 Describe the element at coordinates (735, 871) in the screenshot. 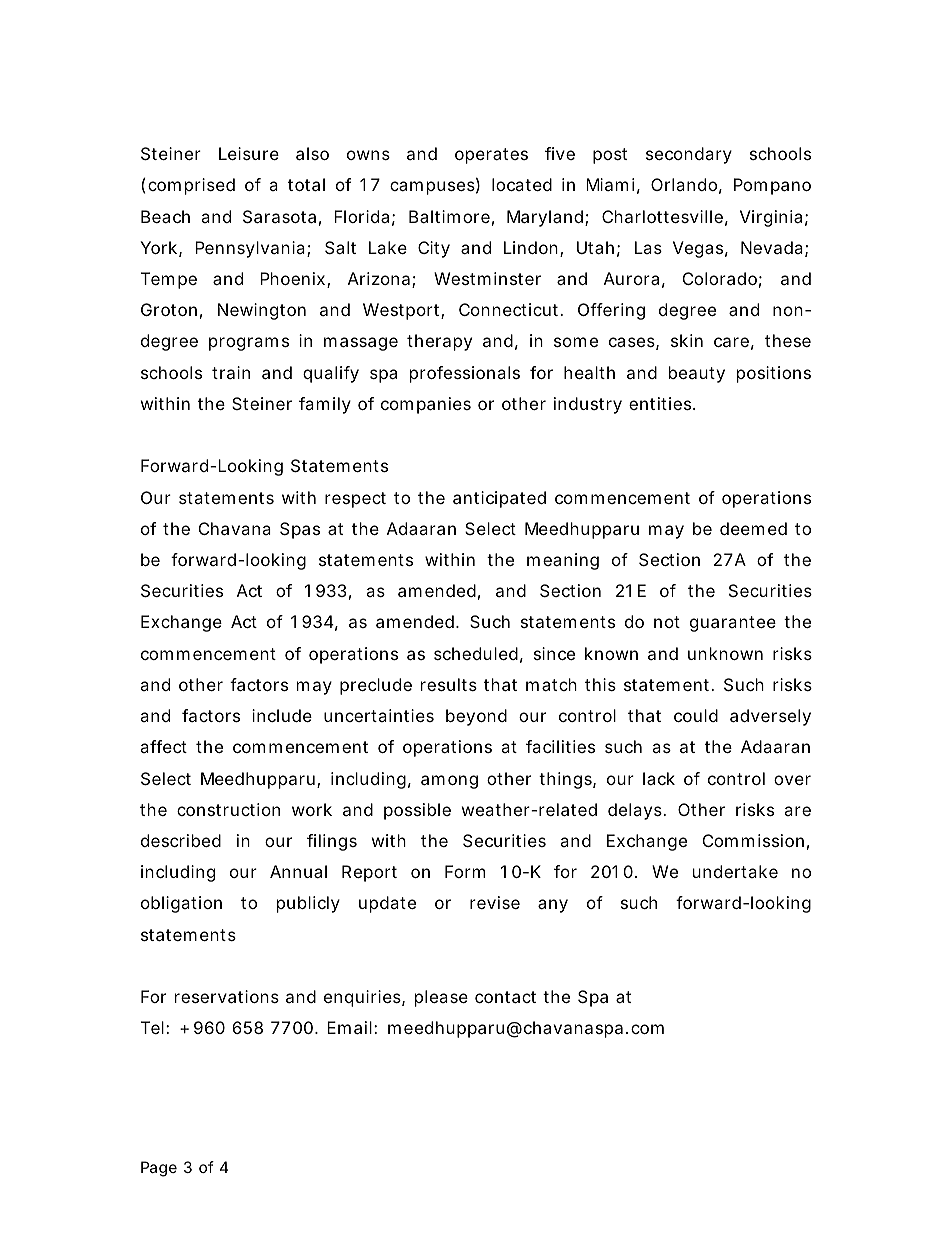

I see `undertake` at that location.
